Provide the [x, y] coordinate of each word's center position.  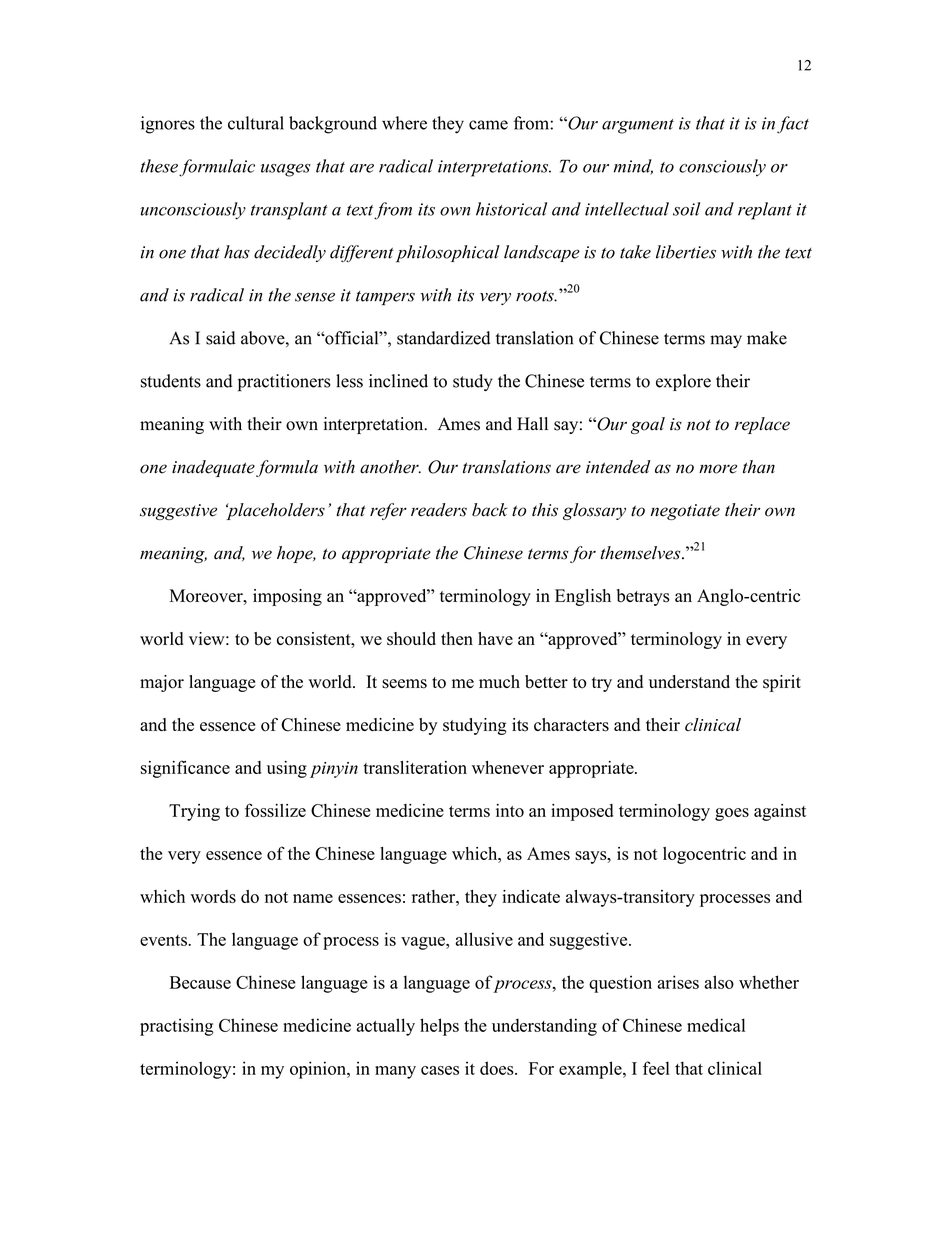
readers [439, 510]
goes [732, 814]
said [220, 338]
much [499, 681]
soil [686, 209]
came [488, 125]
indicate [531, 896]
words [213, 896]
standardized [443, 338]
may [726, 341]
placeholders [275, 511]
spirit [782, 683]
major [162, 683]
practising [177, 1027]
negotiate [685, 512]
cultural [256, 123]
